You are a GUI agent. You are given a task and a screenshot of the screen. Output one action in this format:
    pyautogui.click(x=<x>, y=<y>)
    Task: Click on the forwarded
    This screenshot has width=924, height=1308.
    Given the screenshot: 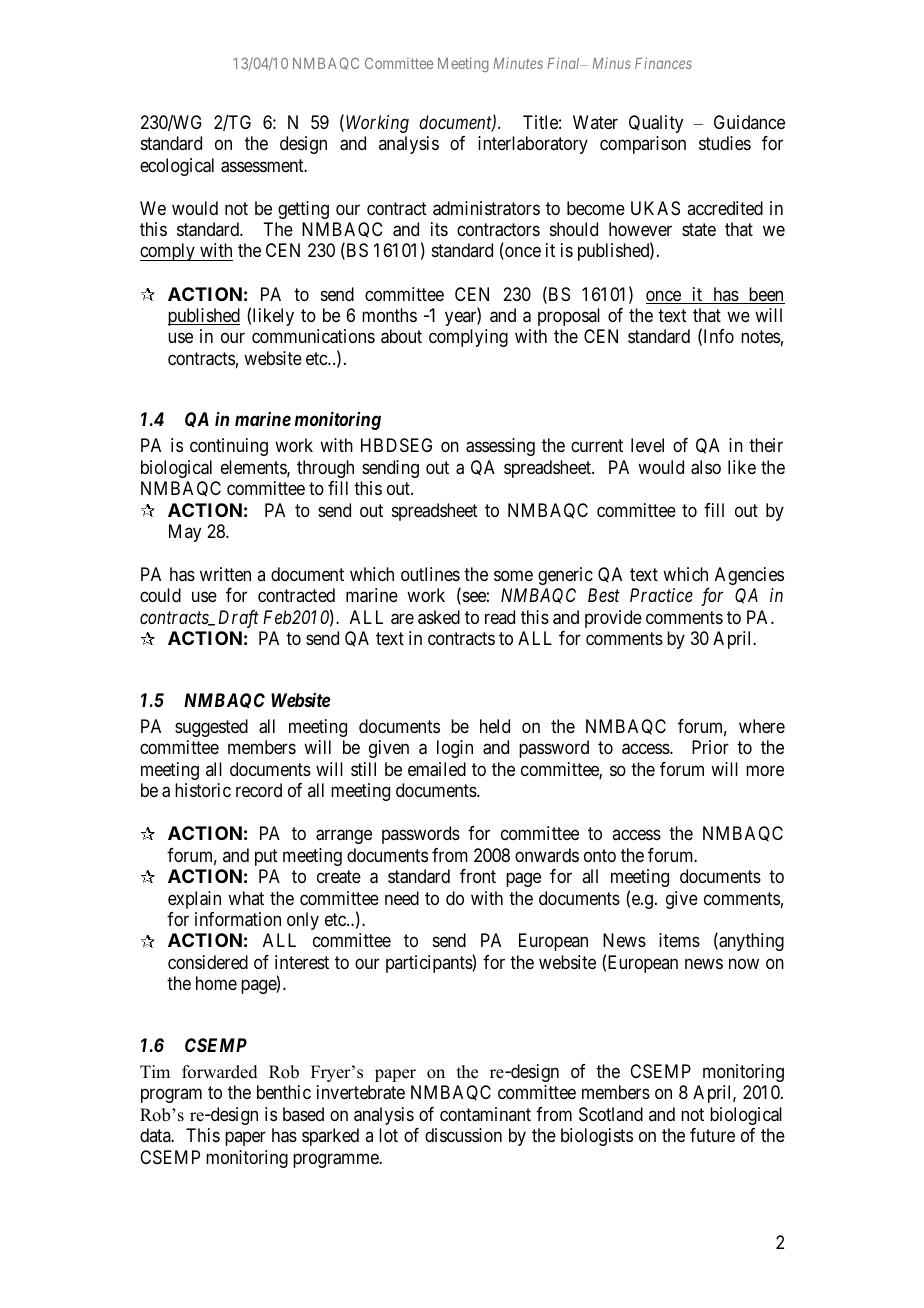 What is the action you would take?
    pyautogui.click(x=220, y=1072)
